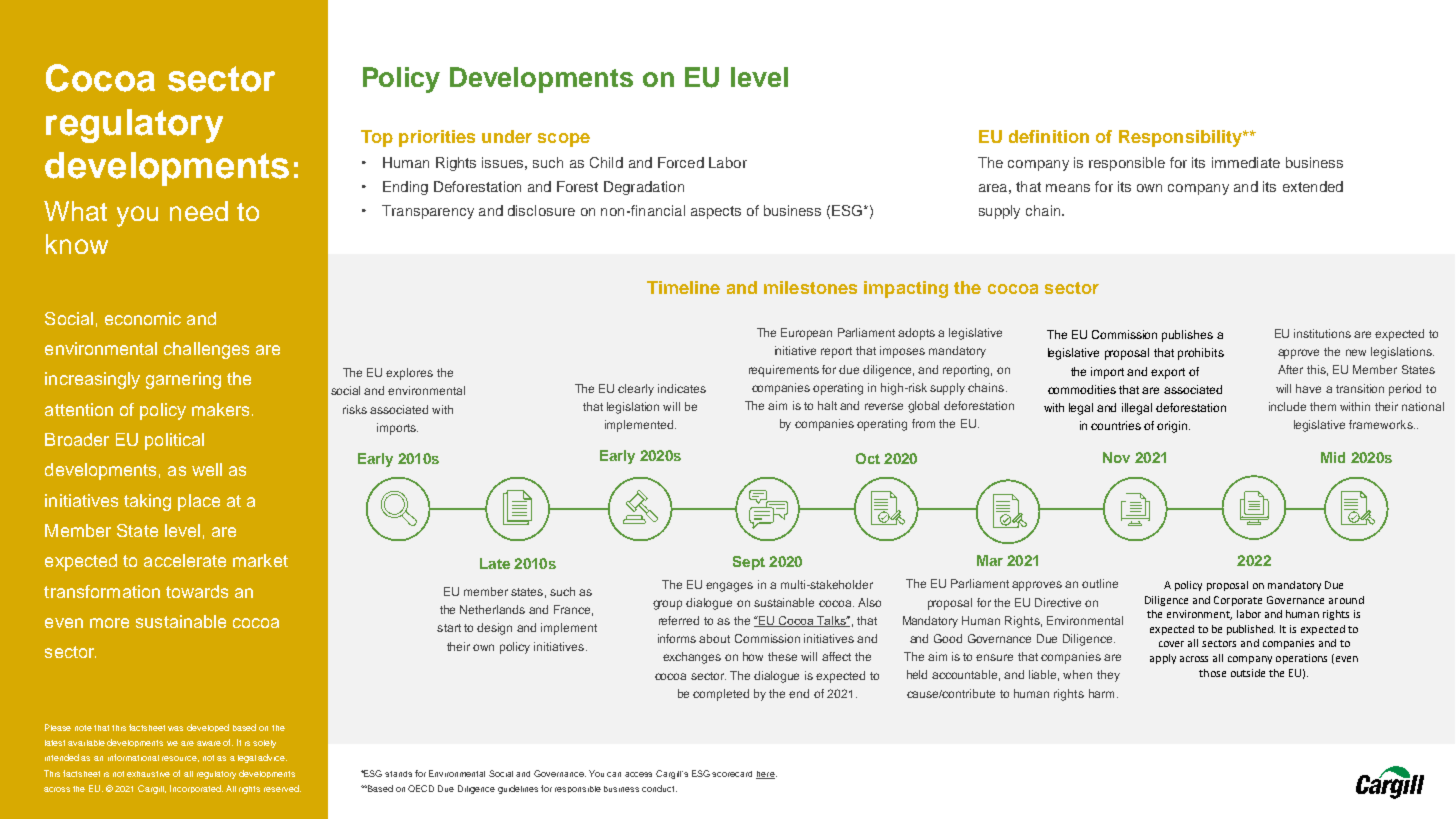 The height and width of the screenshot is (819, 1456). I want to click on around, so click(1346, 600).
